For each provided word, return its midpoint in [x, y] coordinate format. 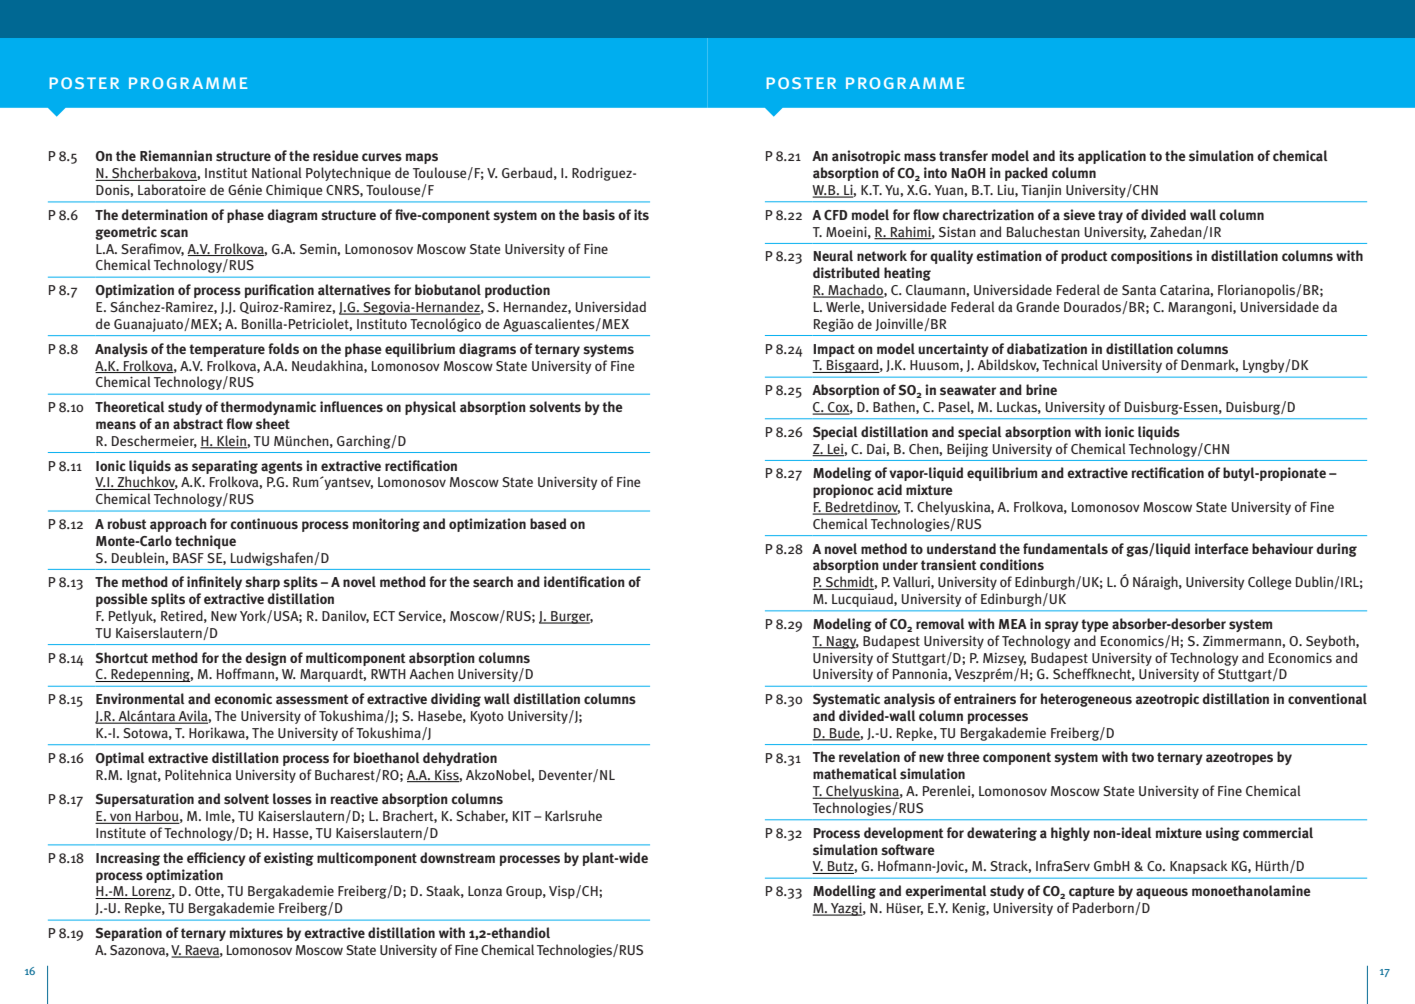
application [1112, 157]
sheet [273, 423]
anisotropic [866, 157]
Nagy [842, 642]
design [265, 659]
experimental [946, 892]
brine [1041, 389]
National [277, 172]
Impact [834, 350]
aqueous [1162, 893]
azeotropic [1167, 700]
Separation [129, 934]
